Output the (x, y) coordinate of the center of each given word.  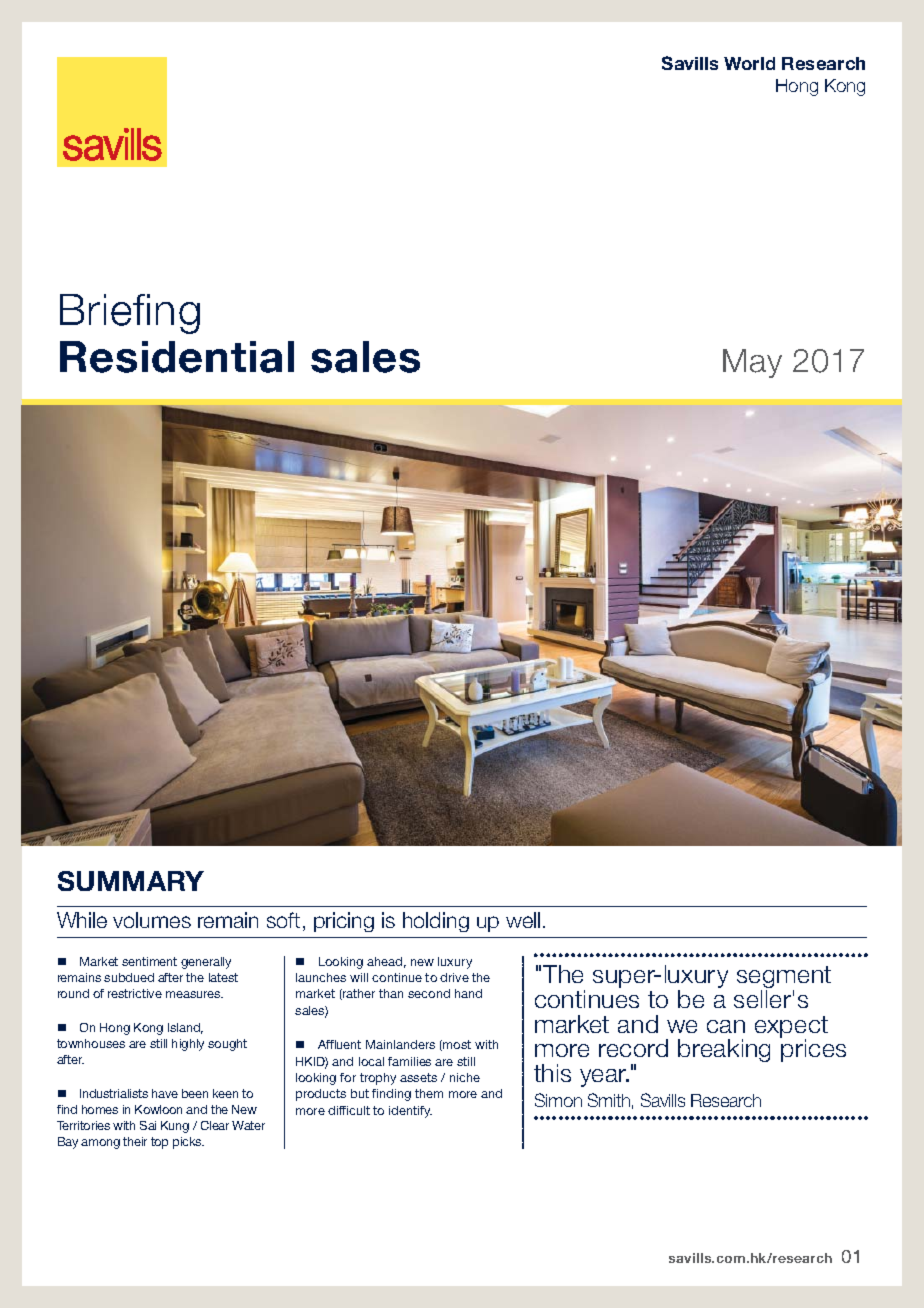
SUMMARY (131, 881)
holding (436, 922)
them (429, 1093)
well (523, 920)
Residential (177, 357)
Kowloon (158, 1109)
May (752, 363)
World (749, 63)
